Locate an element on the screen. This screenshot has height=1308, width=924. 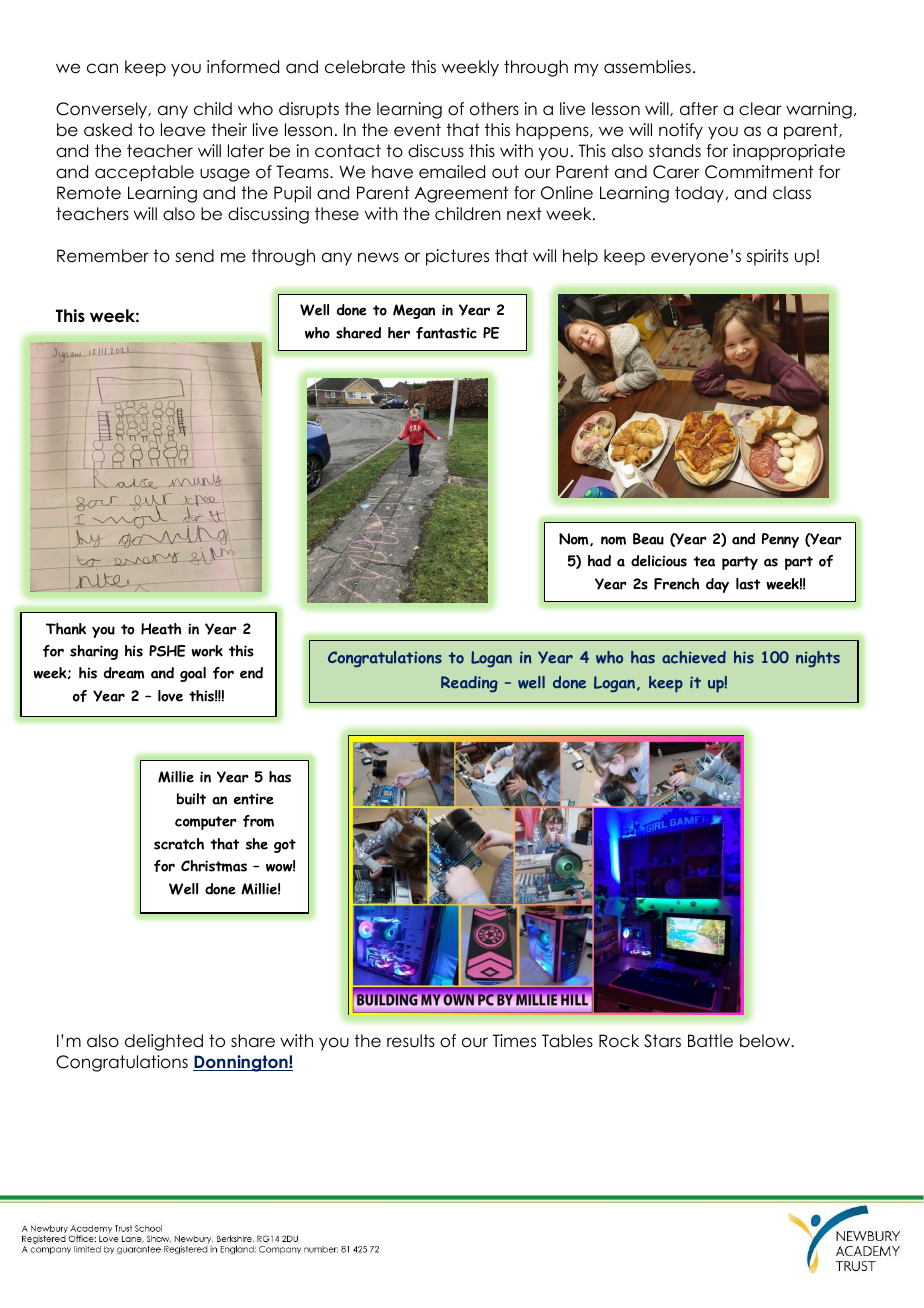
delighted is located at coordinates (164, 1042).
